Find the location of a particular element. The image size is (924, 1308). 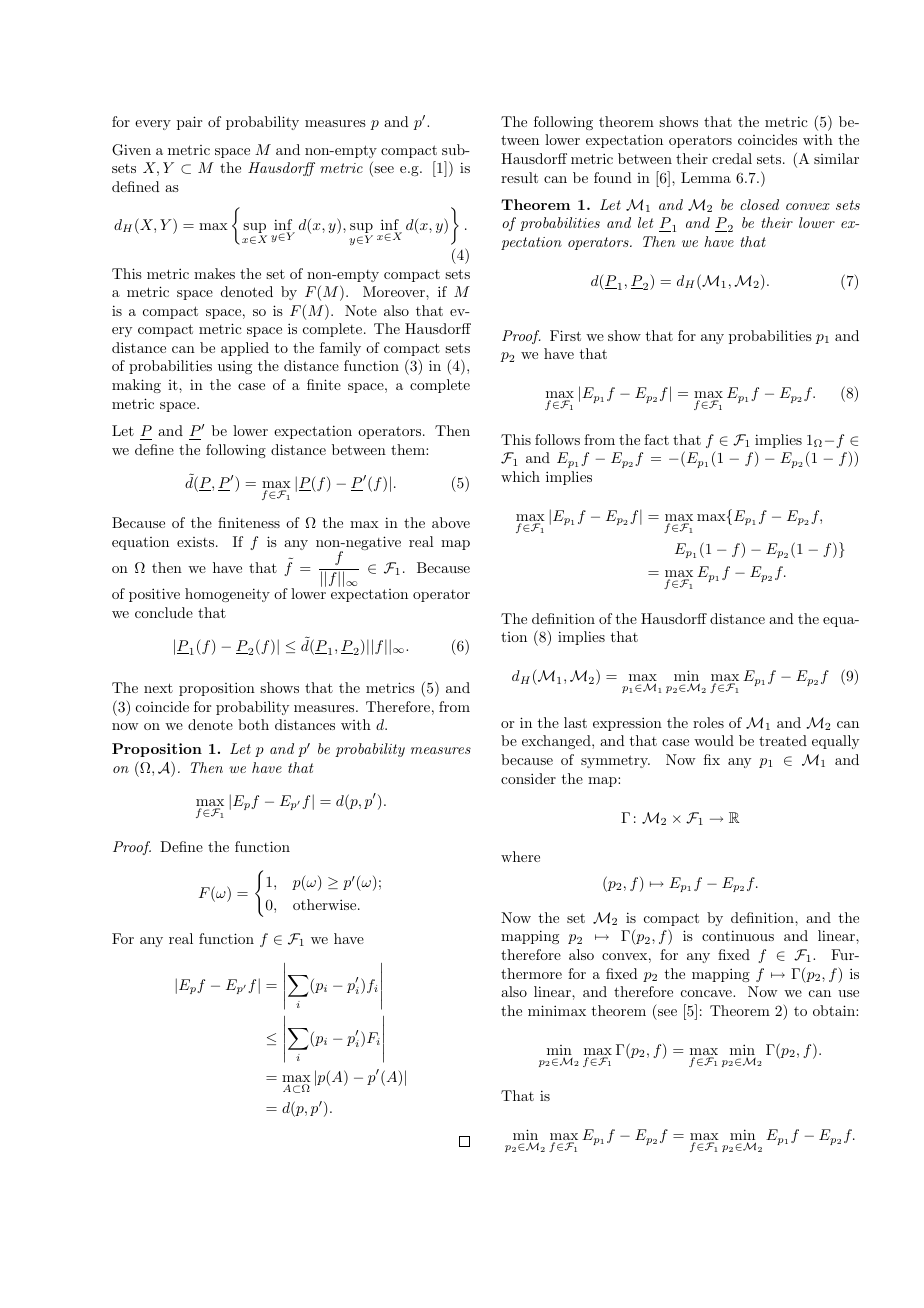

Lemma is located at coordinates (706, 177).
